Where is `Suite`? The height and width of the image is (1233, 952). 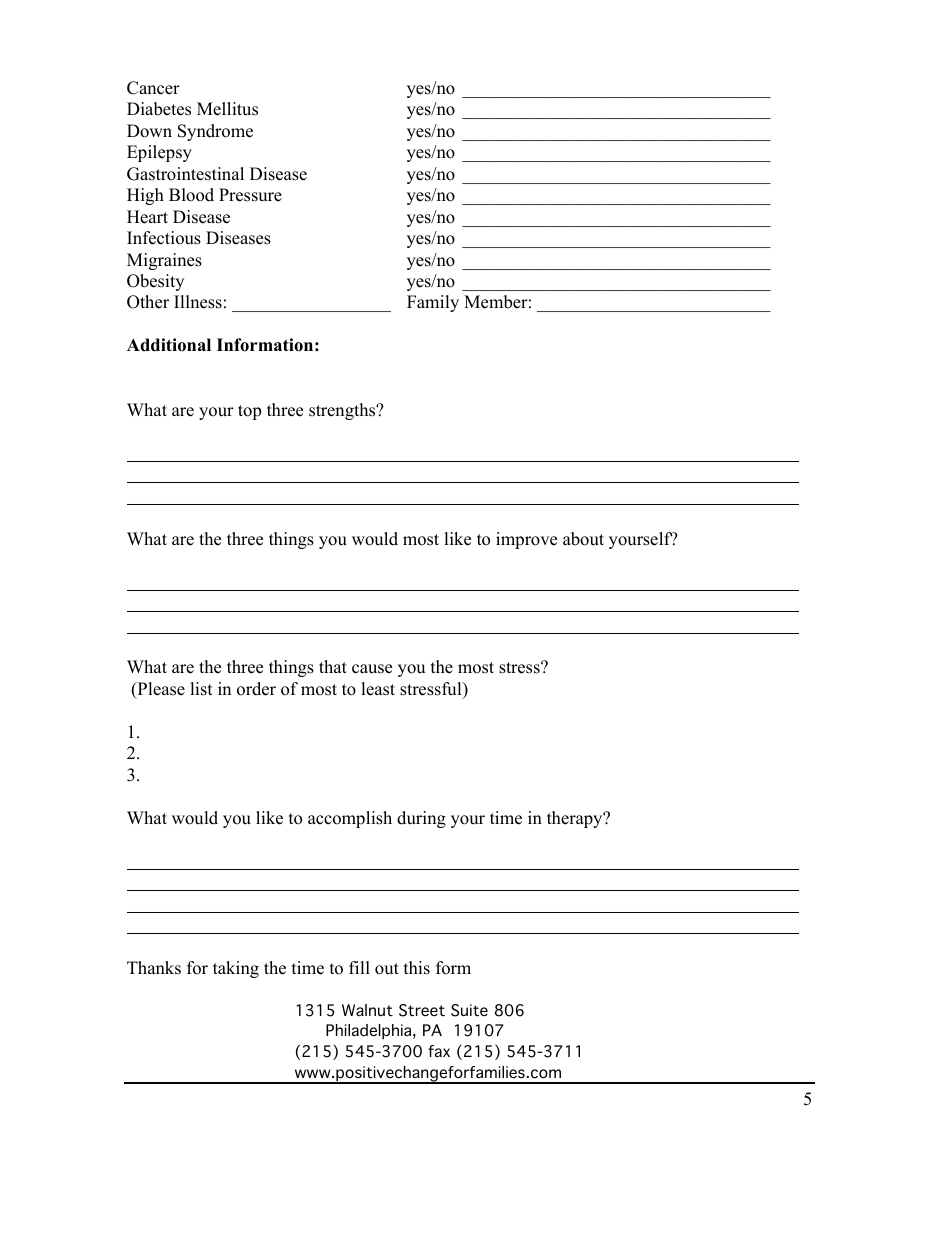
Suite is located at coordinates (469, 1010).
